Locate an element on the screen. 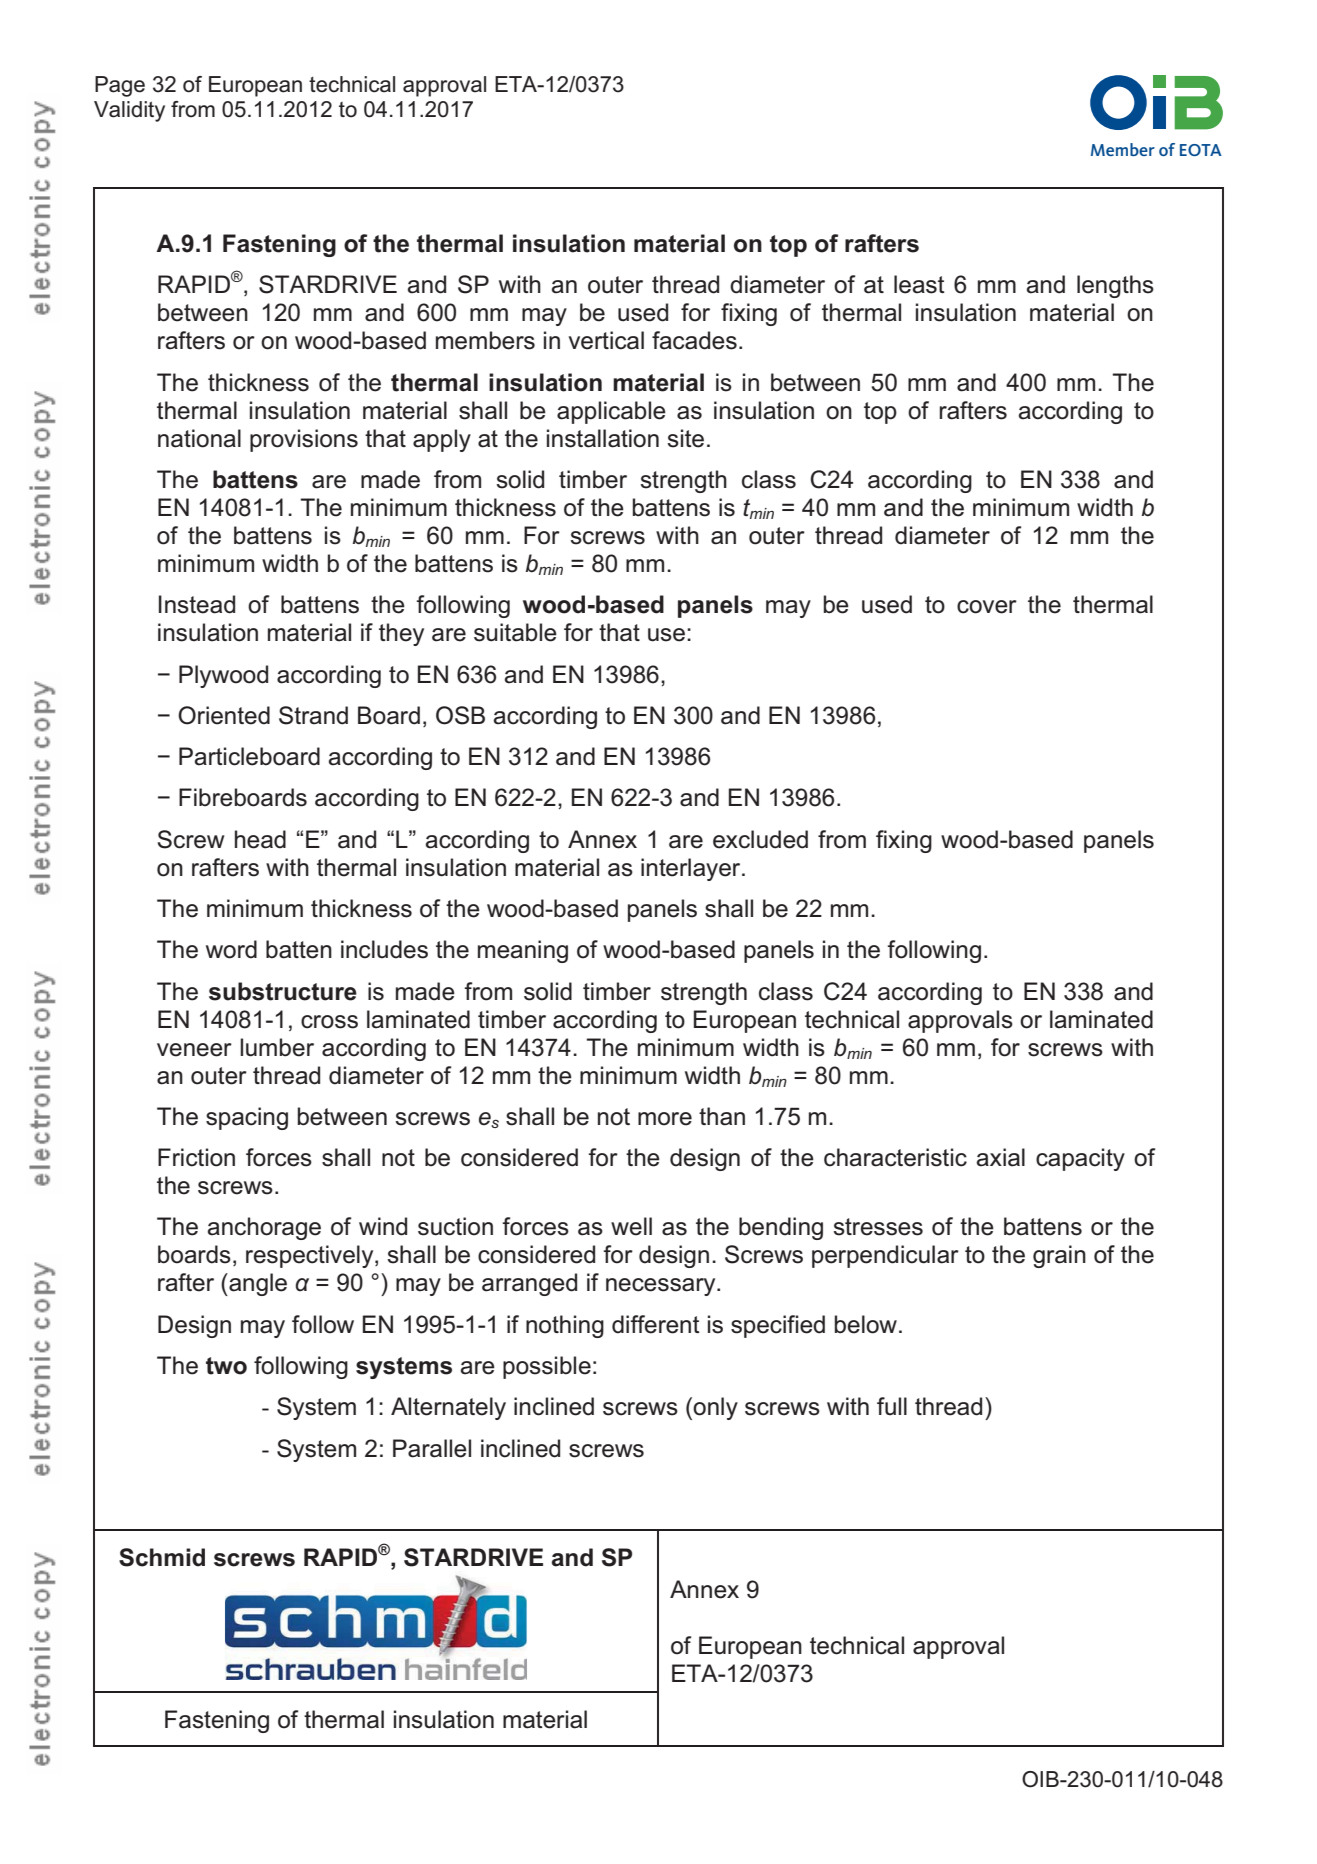  cover is located at coordinates (987, 607).
